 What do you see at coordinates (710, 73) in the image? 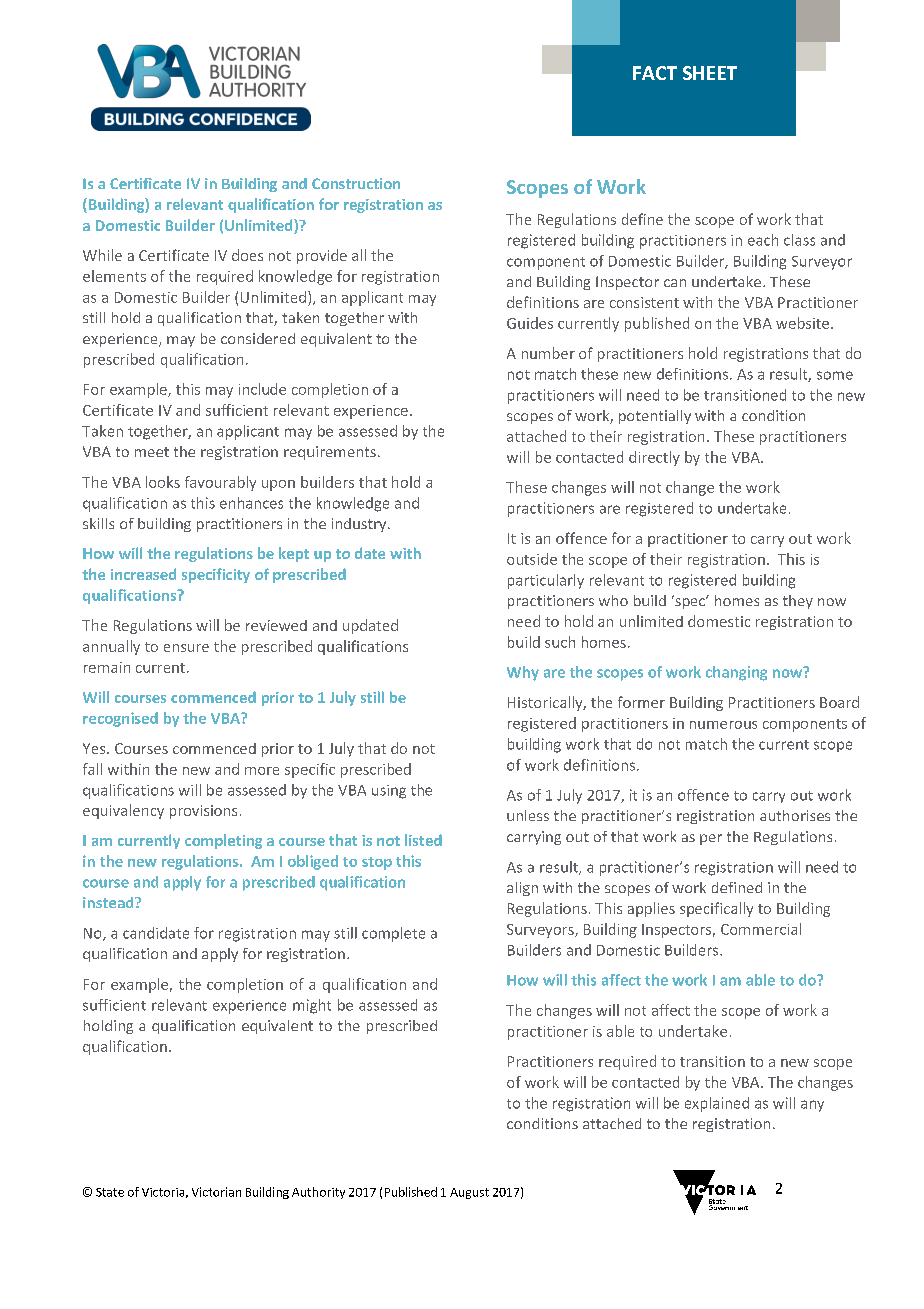
I see `SHEET` at bounding box center [710, 73].
